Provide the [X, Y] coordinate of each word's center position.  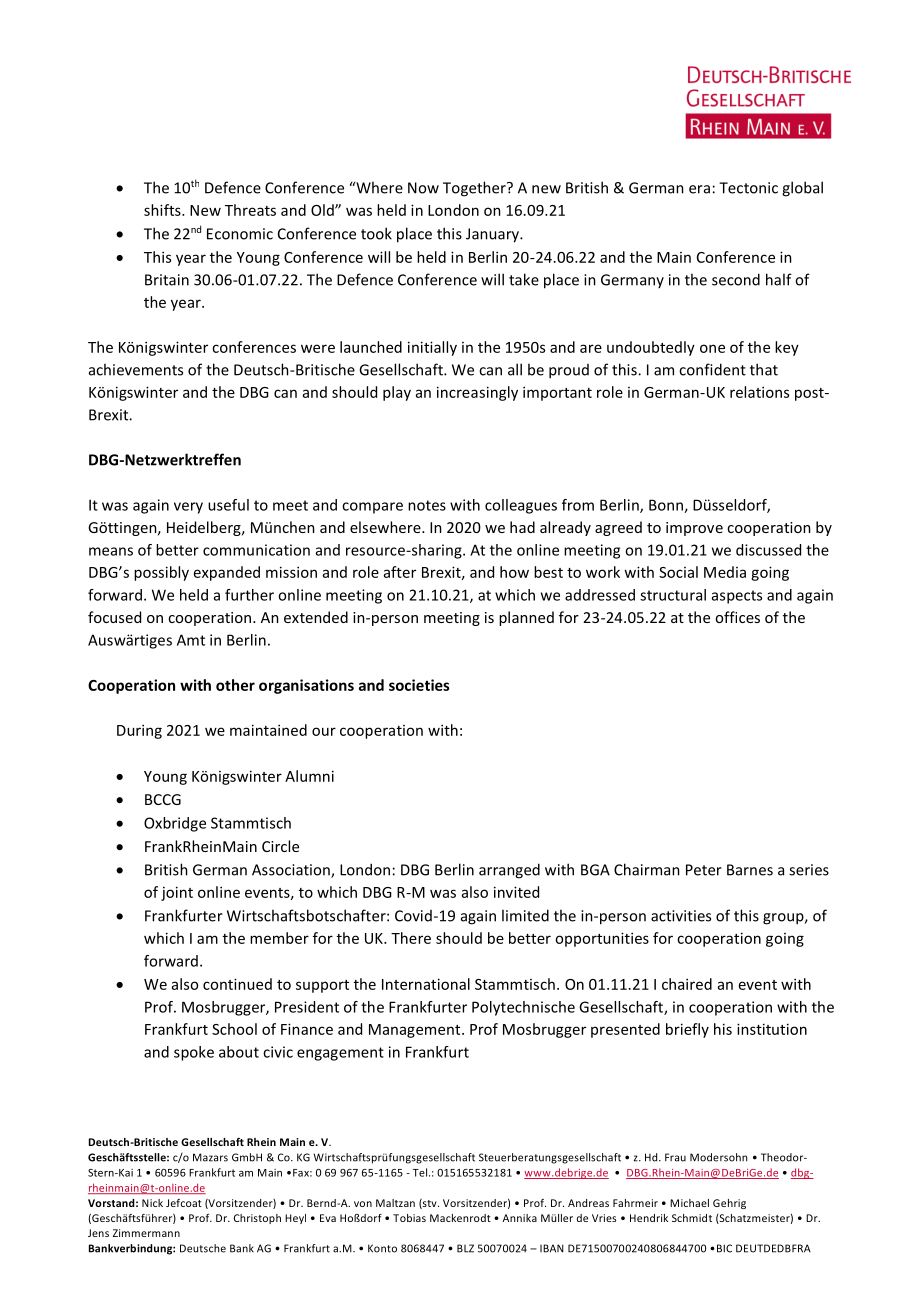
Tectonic [748, 188]
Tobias [409, 1218]
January [493, 235]
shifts [163, 210]
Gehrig [729, 1204]
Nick [152, 1203]
